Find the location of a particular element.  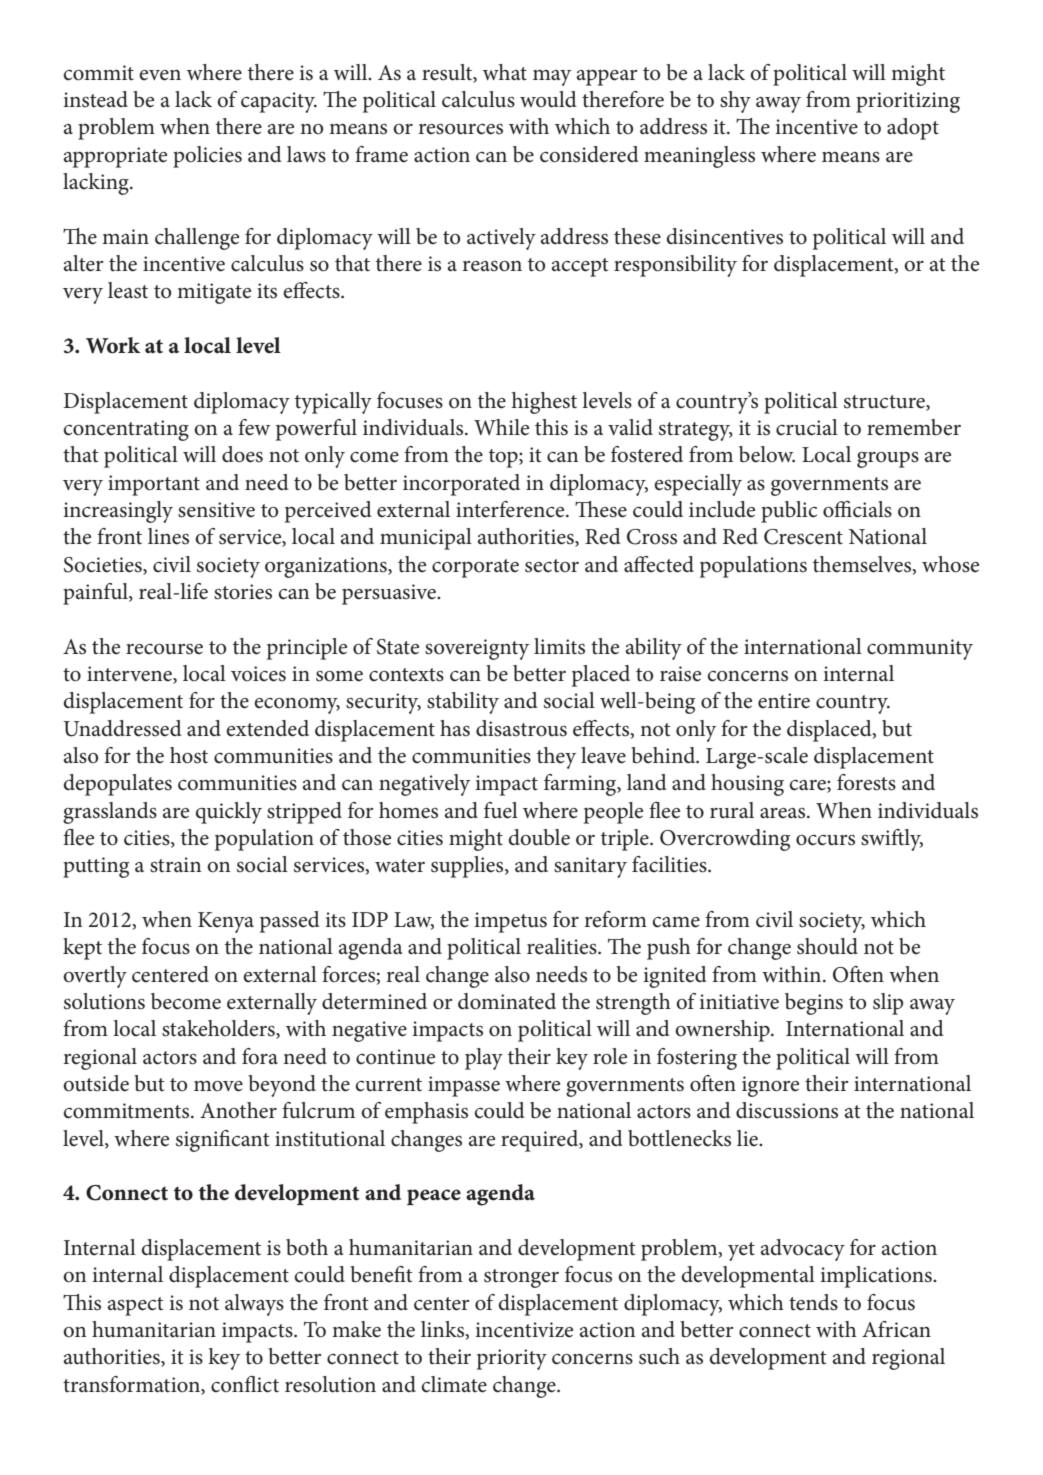

move is located at coordinates (218, 1086).
